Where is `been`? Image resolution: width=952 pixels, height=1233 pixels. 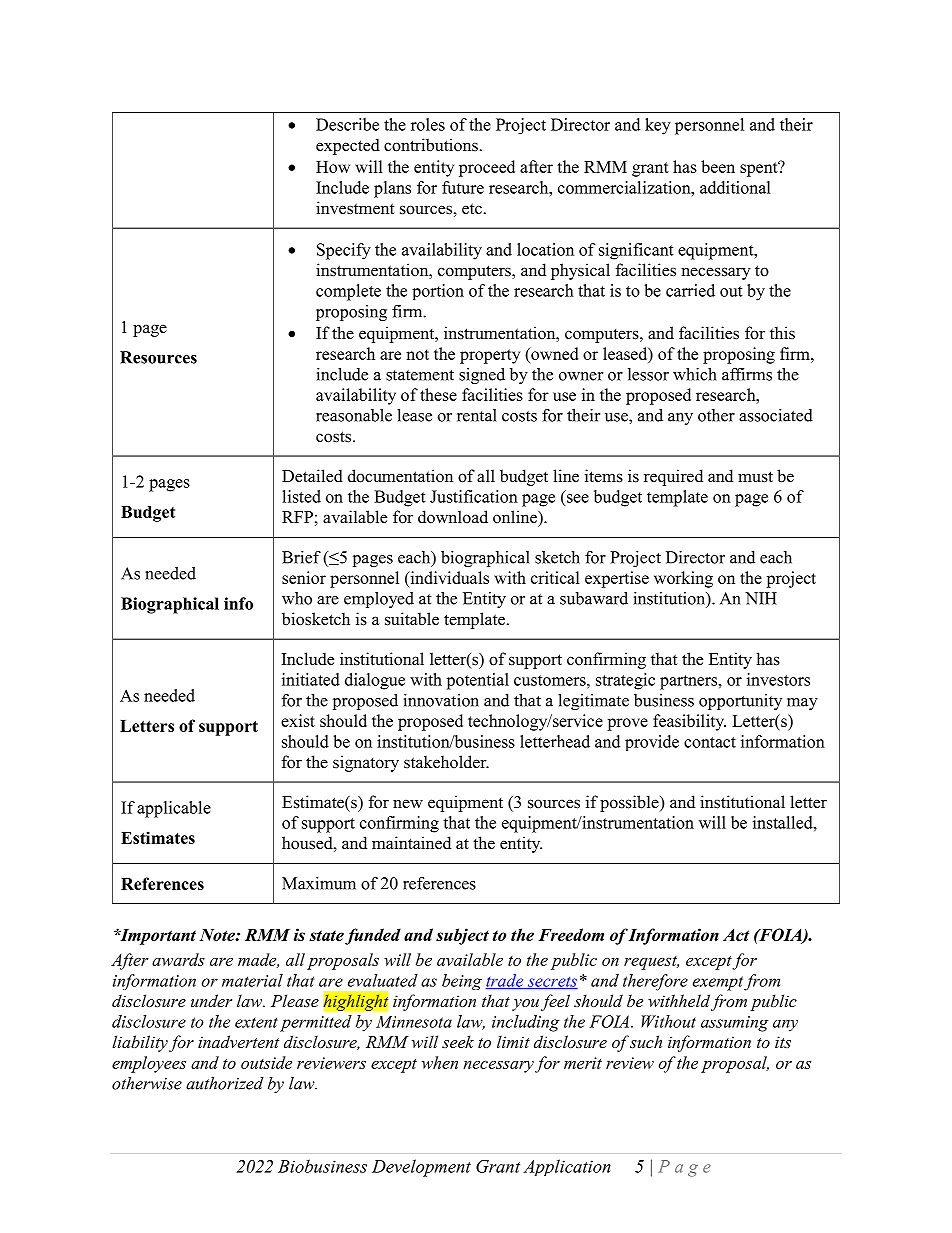 been is located at coordinates (718, 166).
